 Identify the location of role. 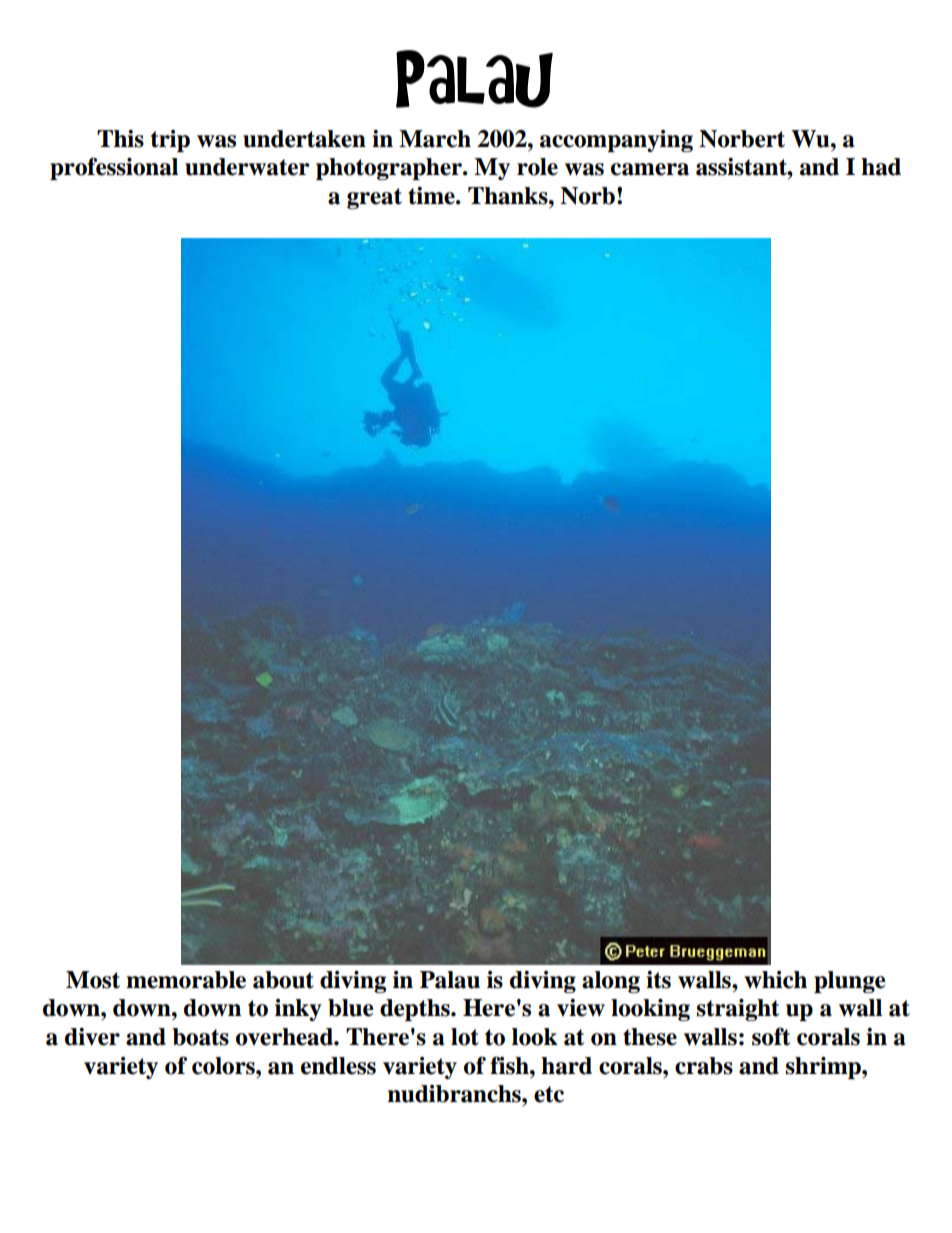
(537, 167).
